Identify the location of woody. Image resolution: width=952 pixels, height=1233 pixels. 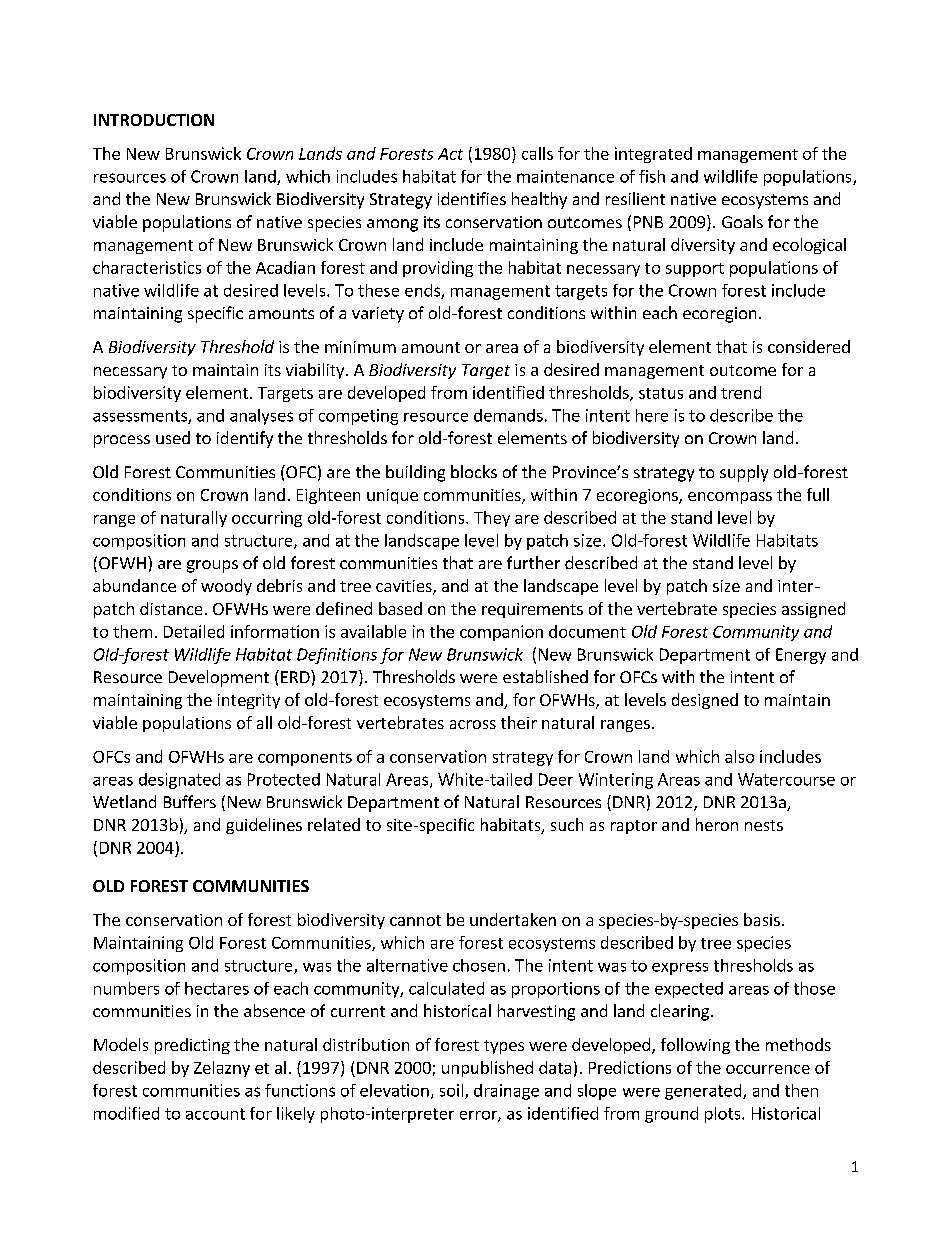
(226, 587).
